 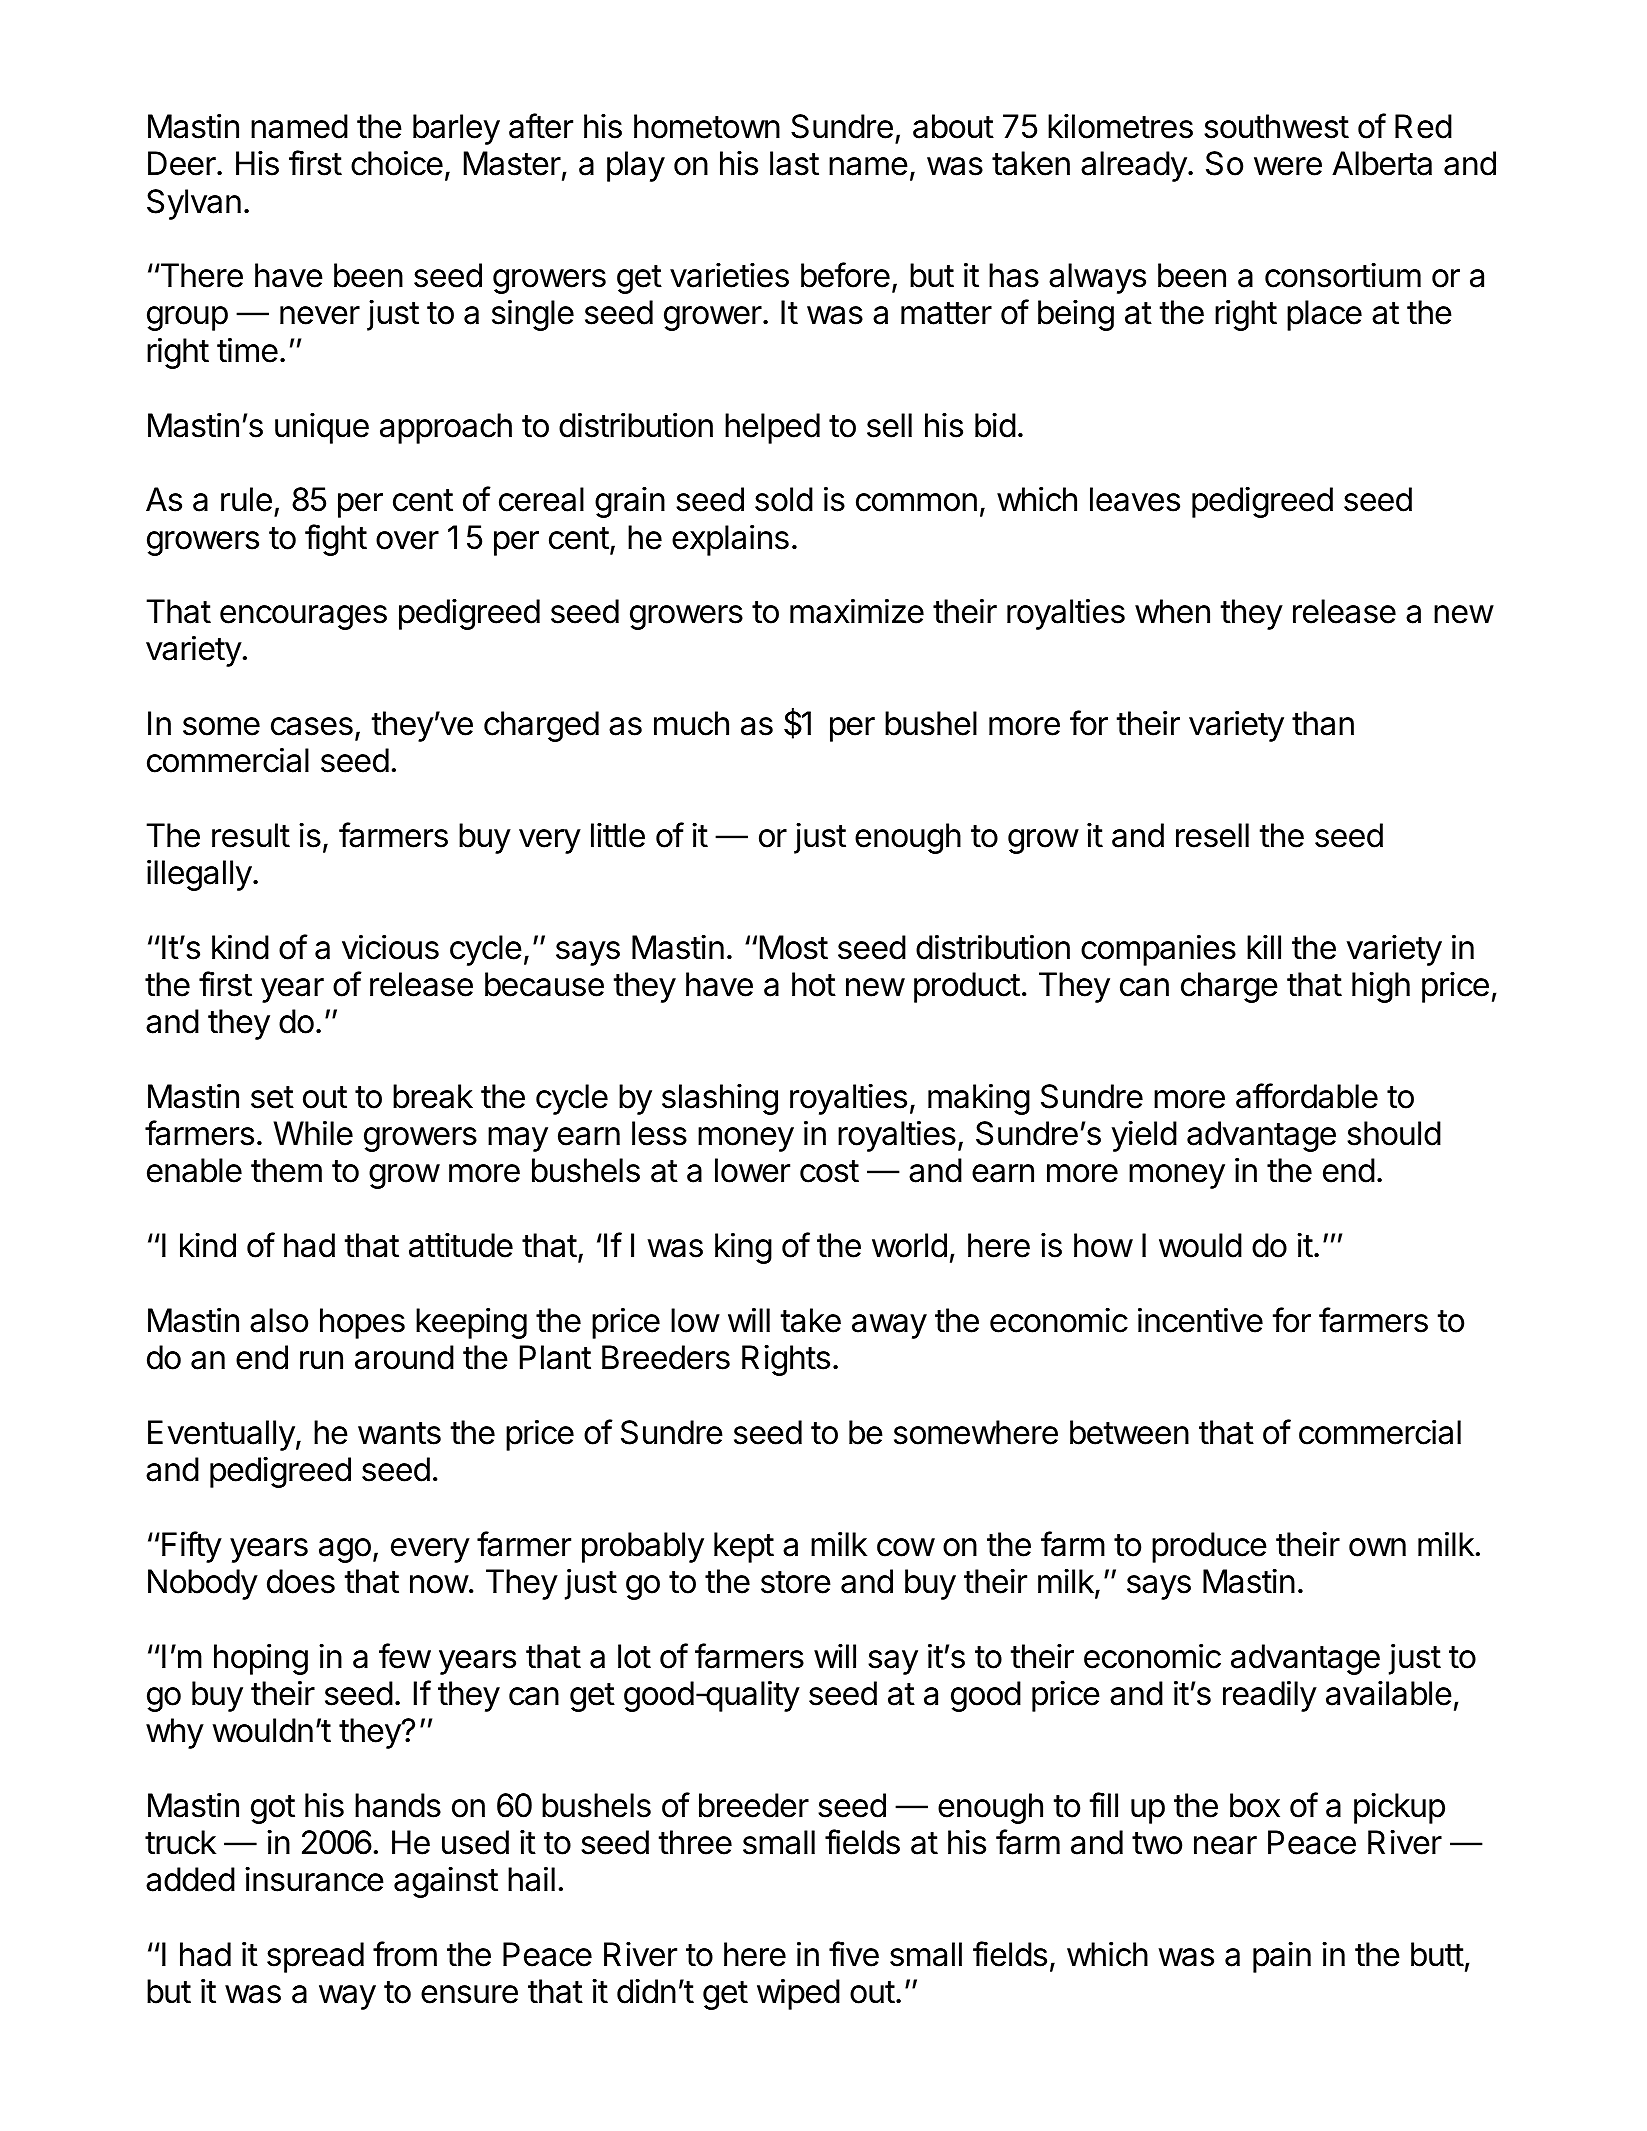 What do you see at coordinates (1288, 166) in the screenshot?
I see `were` at bounding box center [1288, 166].
